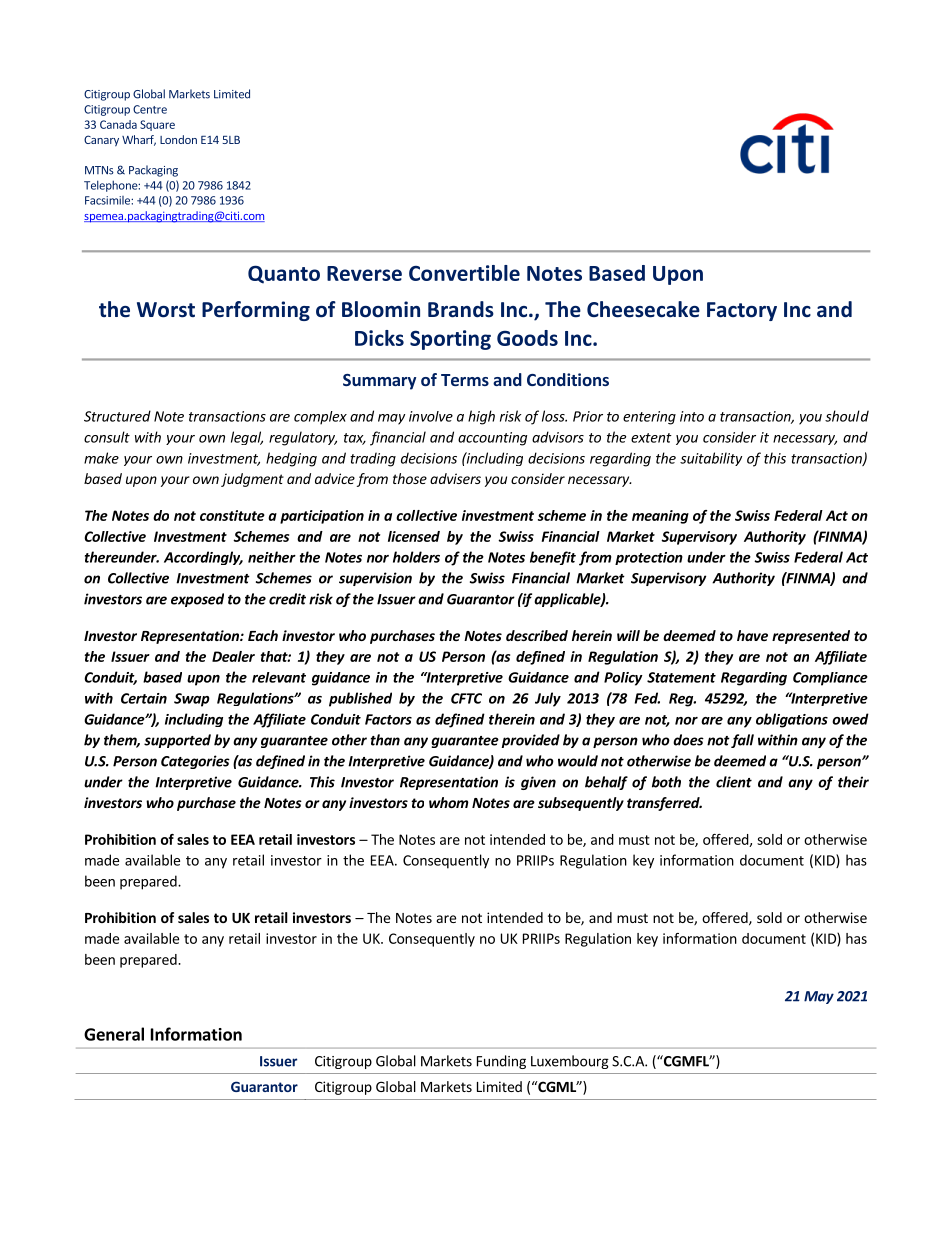 The image size is (952, 1233). What do you see at coordinates (692, 416) in the screenshot?
I see `into` at bounding box center [692, 416].
